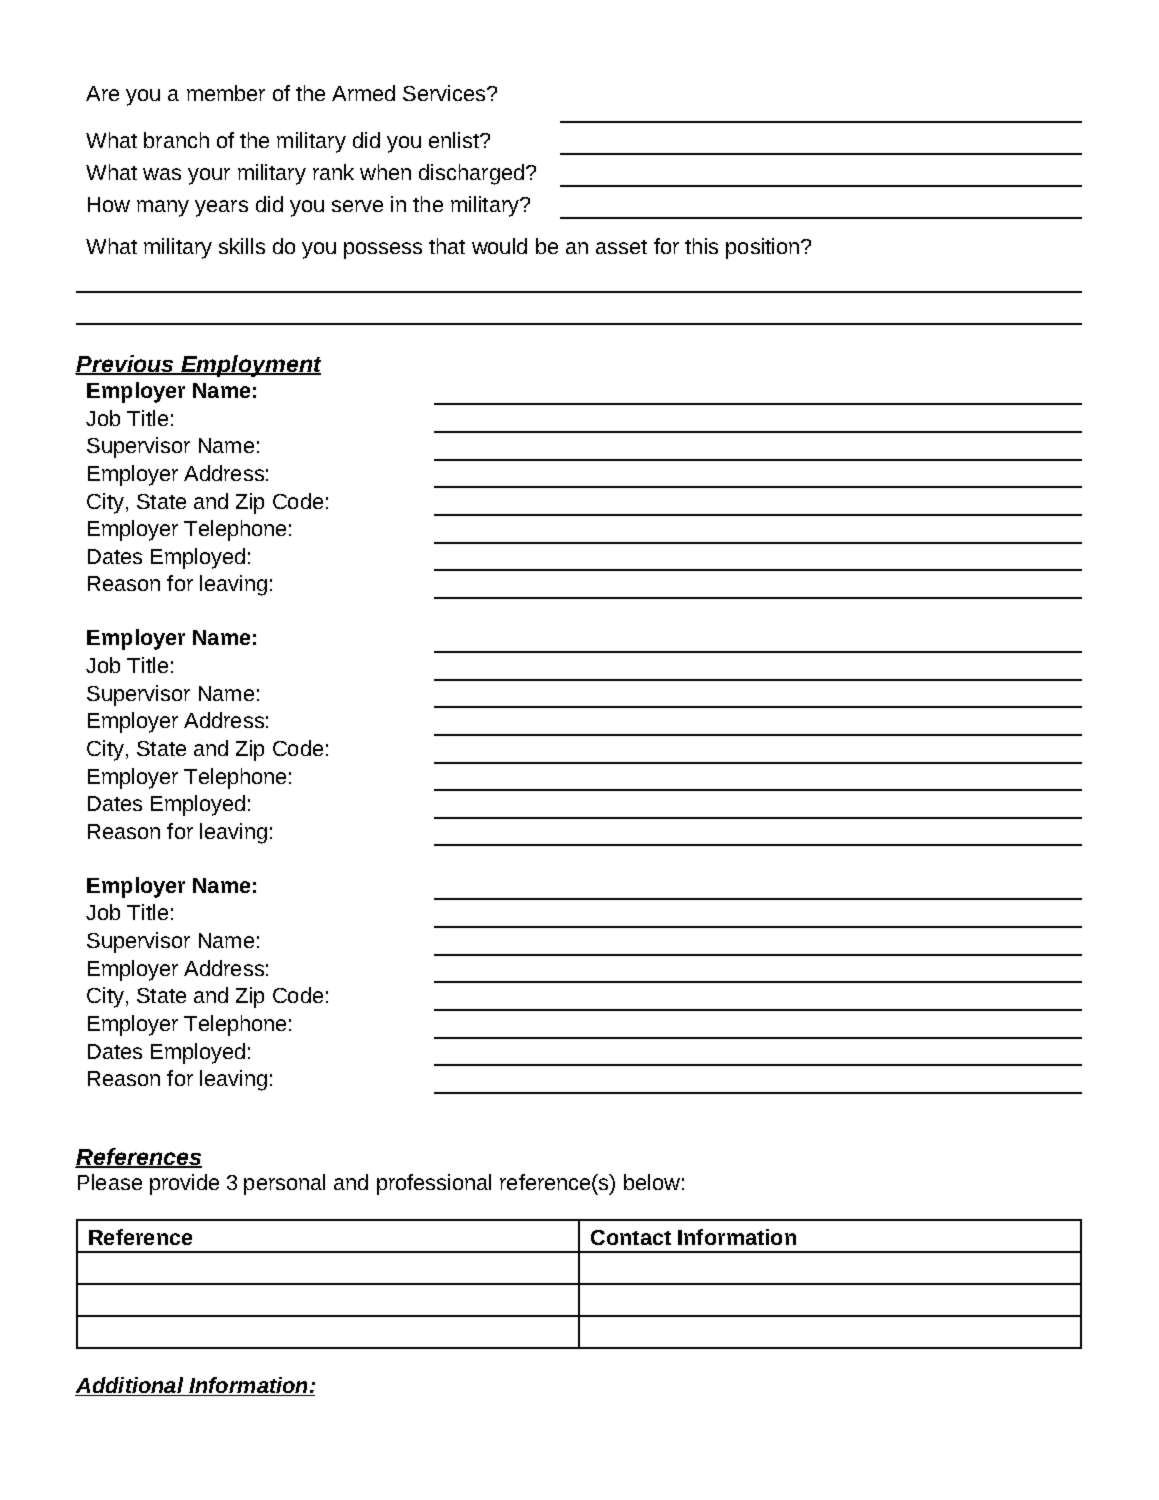 The height and width of the image is (1500, 1159). I want to click on that, so click(447, 246).
